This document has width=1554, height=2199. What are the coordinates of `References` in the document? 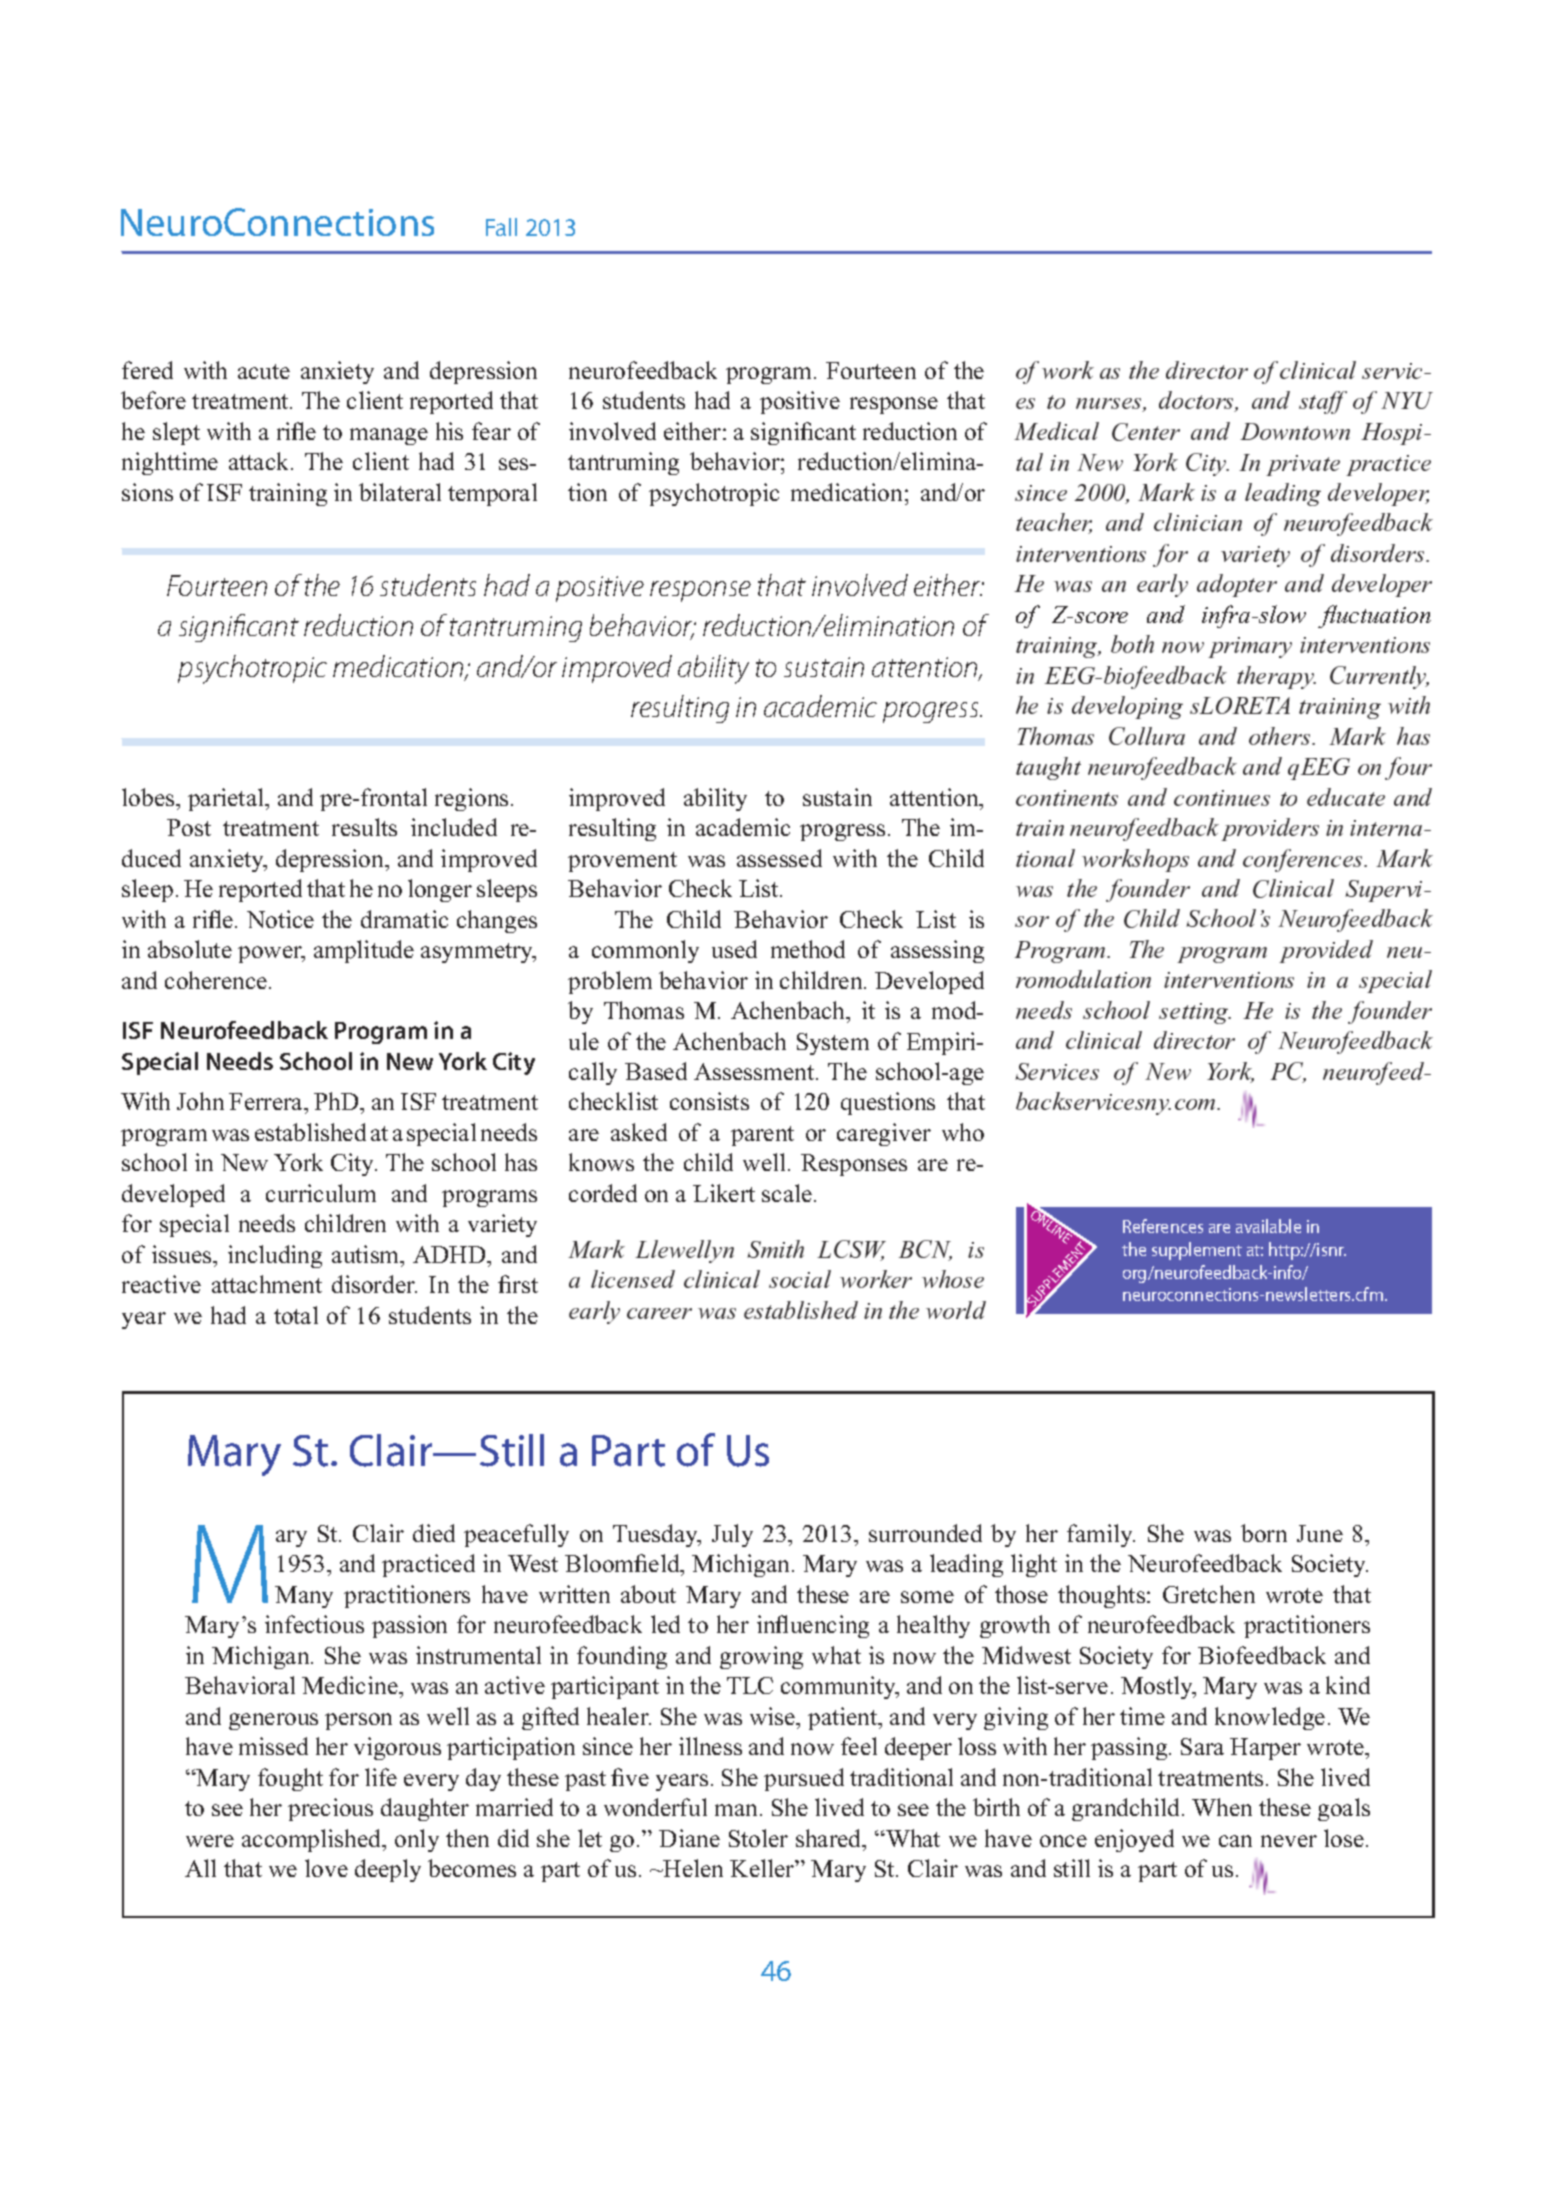 It's located at (1163, 1226).
